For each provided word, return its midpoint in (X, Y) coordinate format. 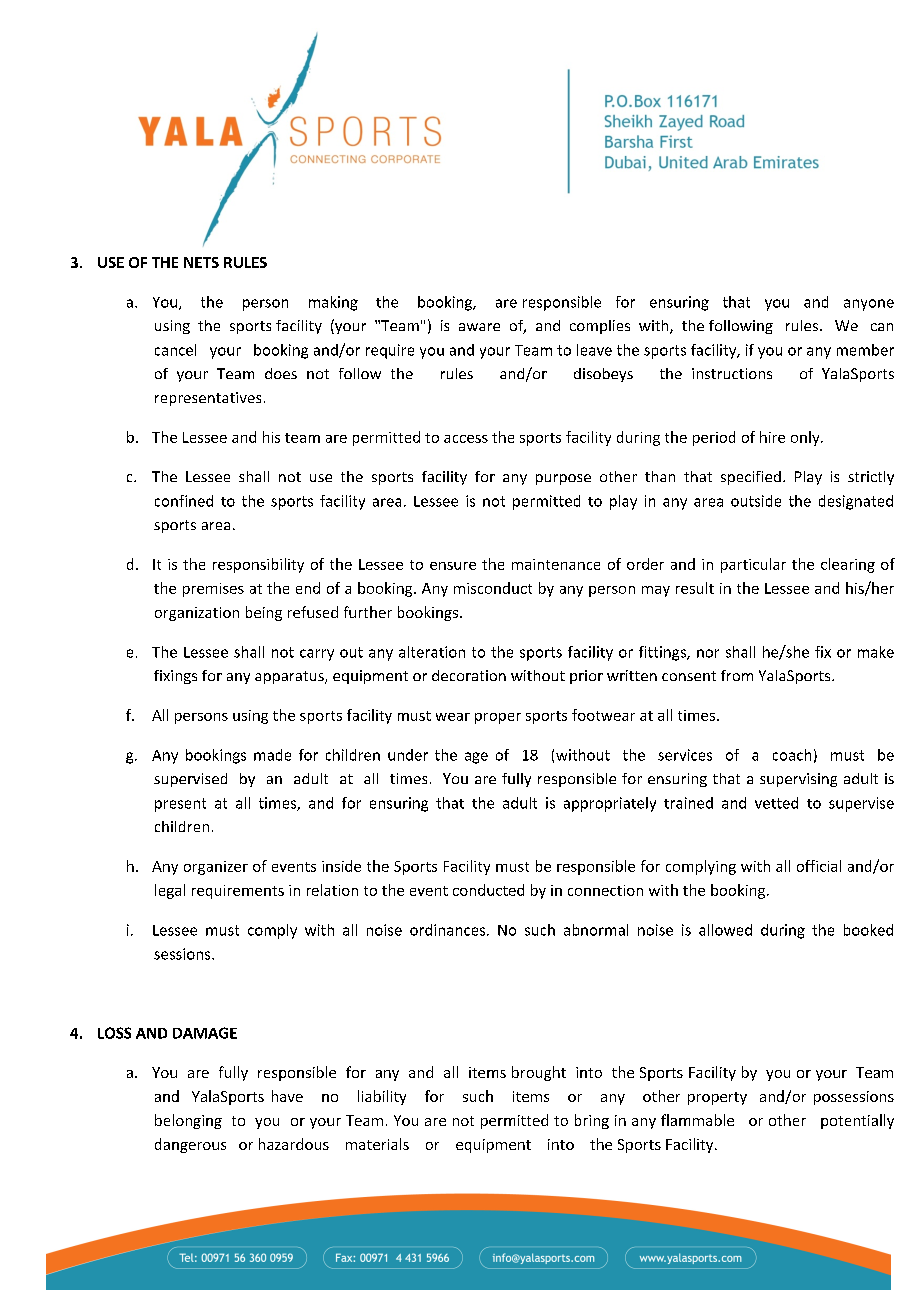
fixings (175, 677)
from (737, 675)
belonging (188, 1121)
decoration (469, 675)
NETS (201, 262)
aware (479, 327)
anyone (869, 305)
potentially (857, 1121)
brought (539, 1073)
